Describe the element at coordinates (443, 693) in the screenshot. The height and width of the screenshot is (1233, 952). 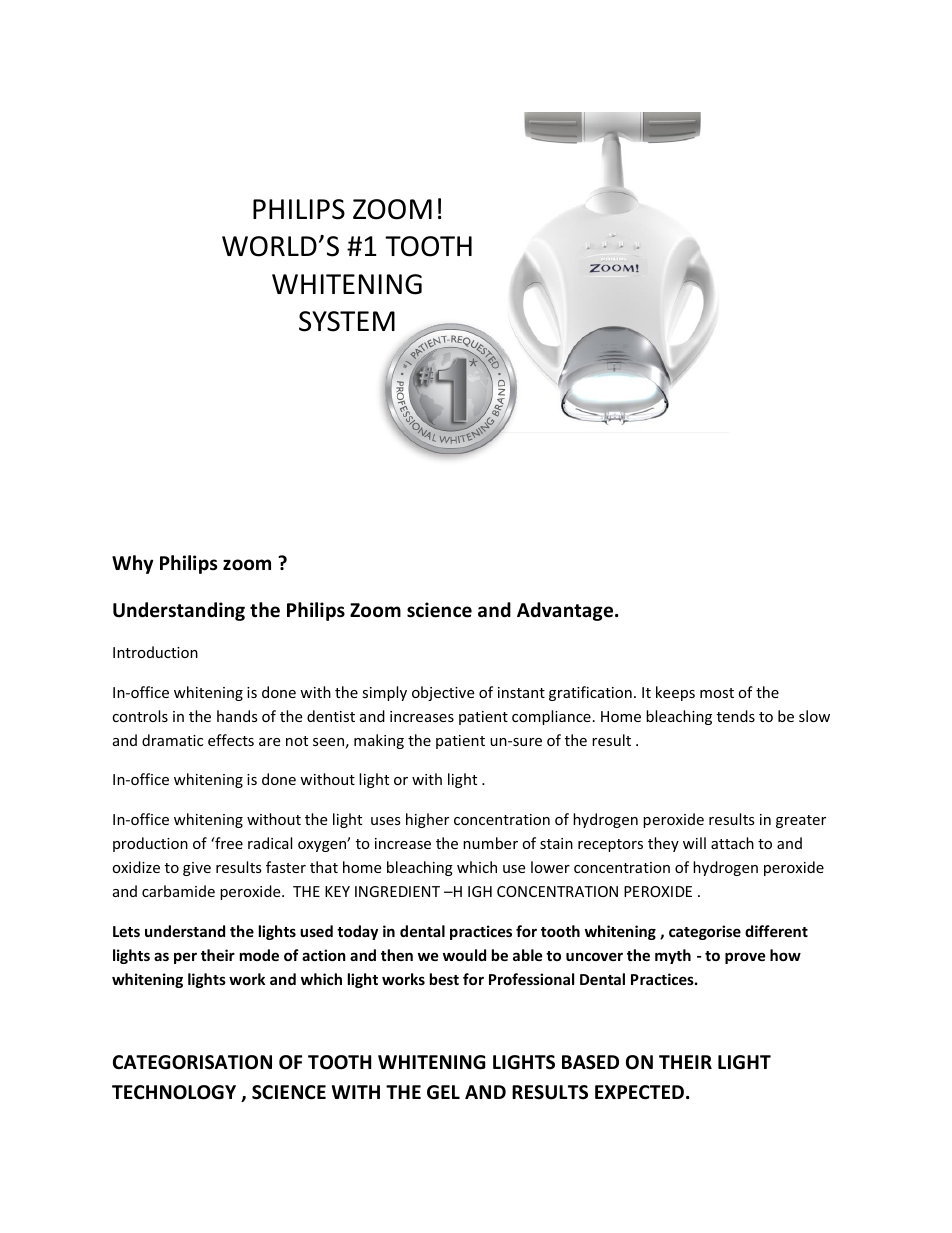
I see `objective` at that location.
